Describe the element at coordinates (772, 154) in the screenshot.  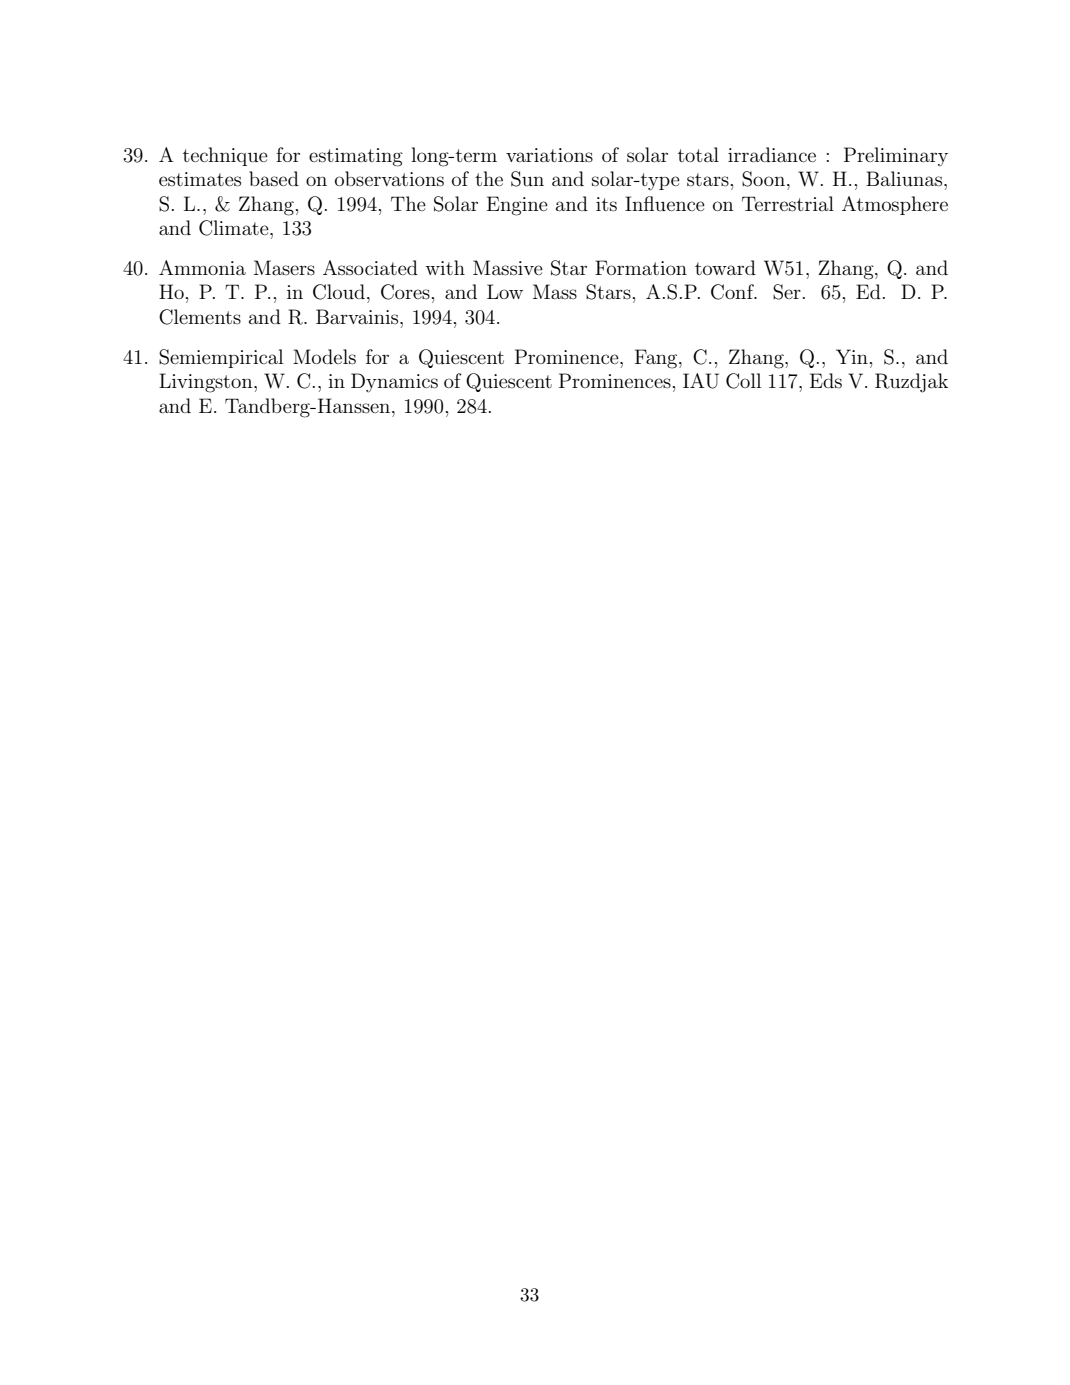
I see `irradiance` at that location.
